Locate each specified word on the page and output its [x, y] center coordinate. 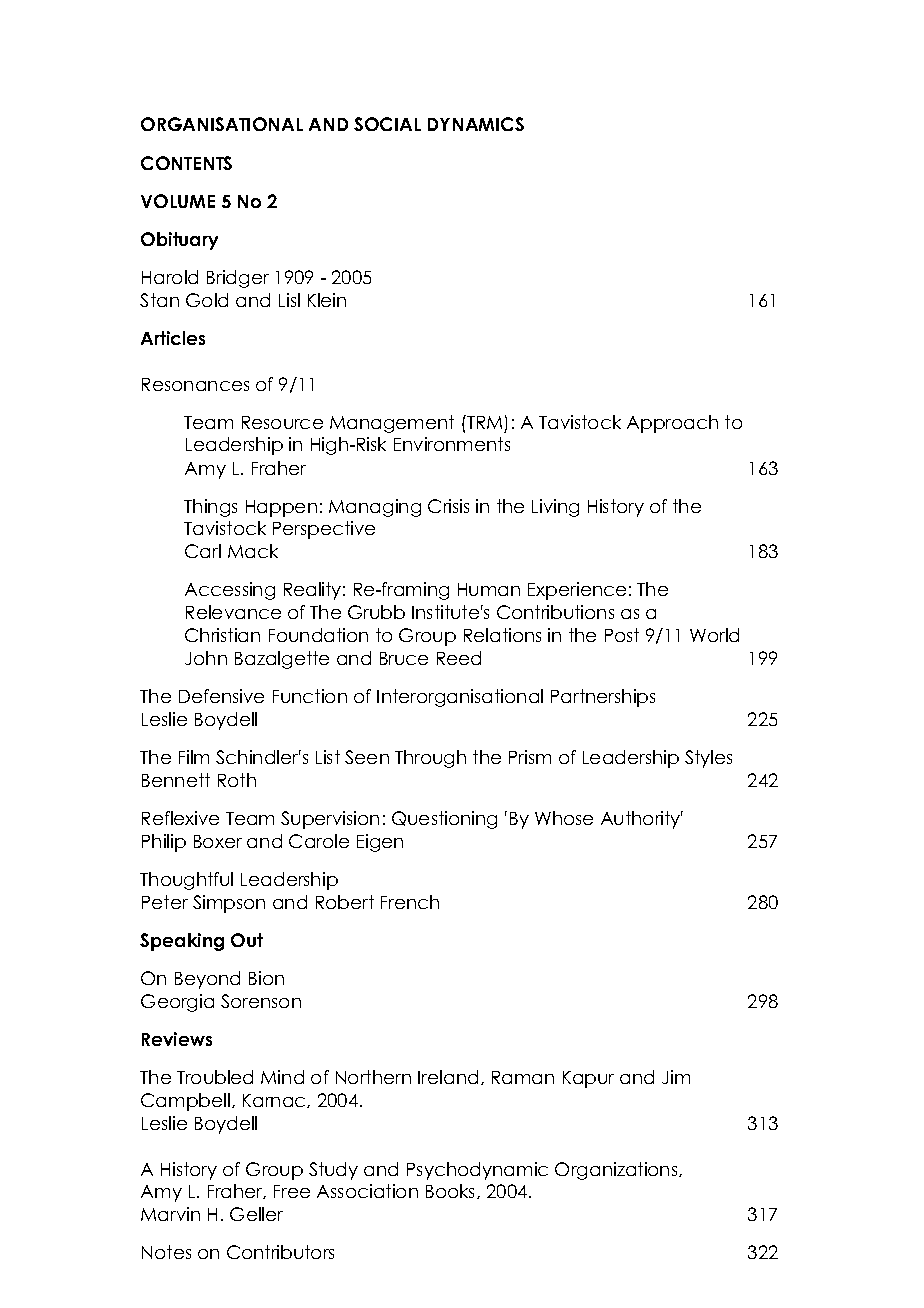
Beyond [207, 980]
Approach [672, 424]
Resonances [195, 384]
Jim [676, 1077]
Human [489, 589]
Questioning [444, 820]
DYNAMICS [476, 124]
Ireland [448, 1077]
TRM [483, 422]
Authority [642, 820]
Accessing [230, 591]
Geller [256, 1214]
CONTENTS [186, 163]
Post [622, 635]
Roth [237, 780]
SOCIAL [387, 124]
